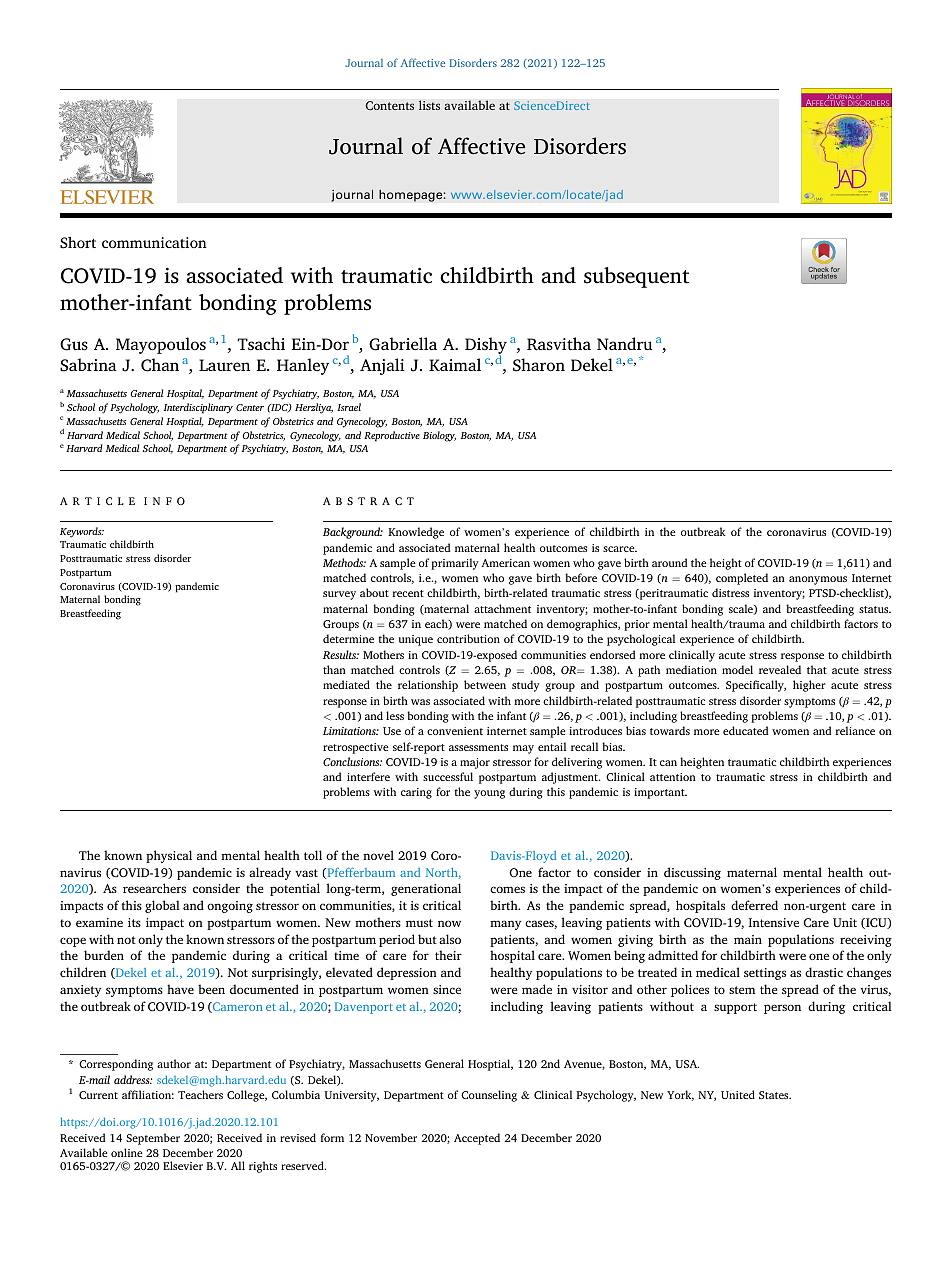 This page has height=1270, width=952. Describe the element at coordinates (742, 579) in the page. I see `completed` at that location.
